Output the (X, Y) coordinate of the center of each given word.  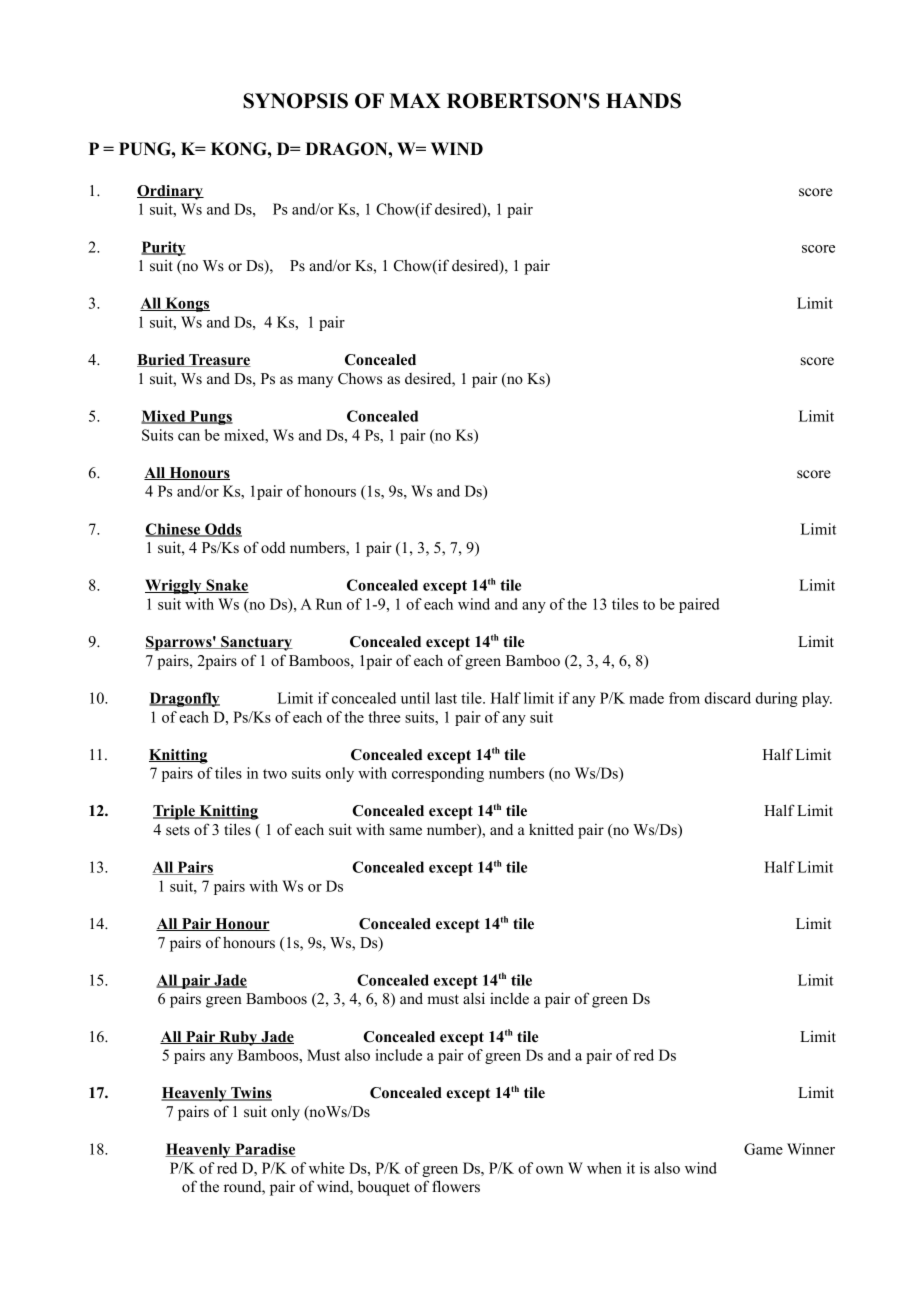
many (315, 382)
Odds (222, 530)
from (684, 698)
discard (728, 698)
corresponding (438, 774)
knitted (551, 829)
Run (329, 604)
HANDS (643, 101)
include (398, 1055)
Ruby (238, 1038)
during (777, 699)
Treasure (219, 360)
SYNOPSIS (295, 101)
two (275, 774)
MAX (415, 100)
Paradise (264, 1150)
